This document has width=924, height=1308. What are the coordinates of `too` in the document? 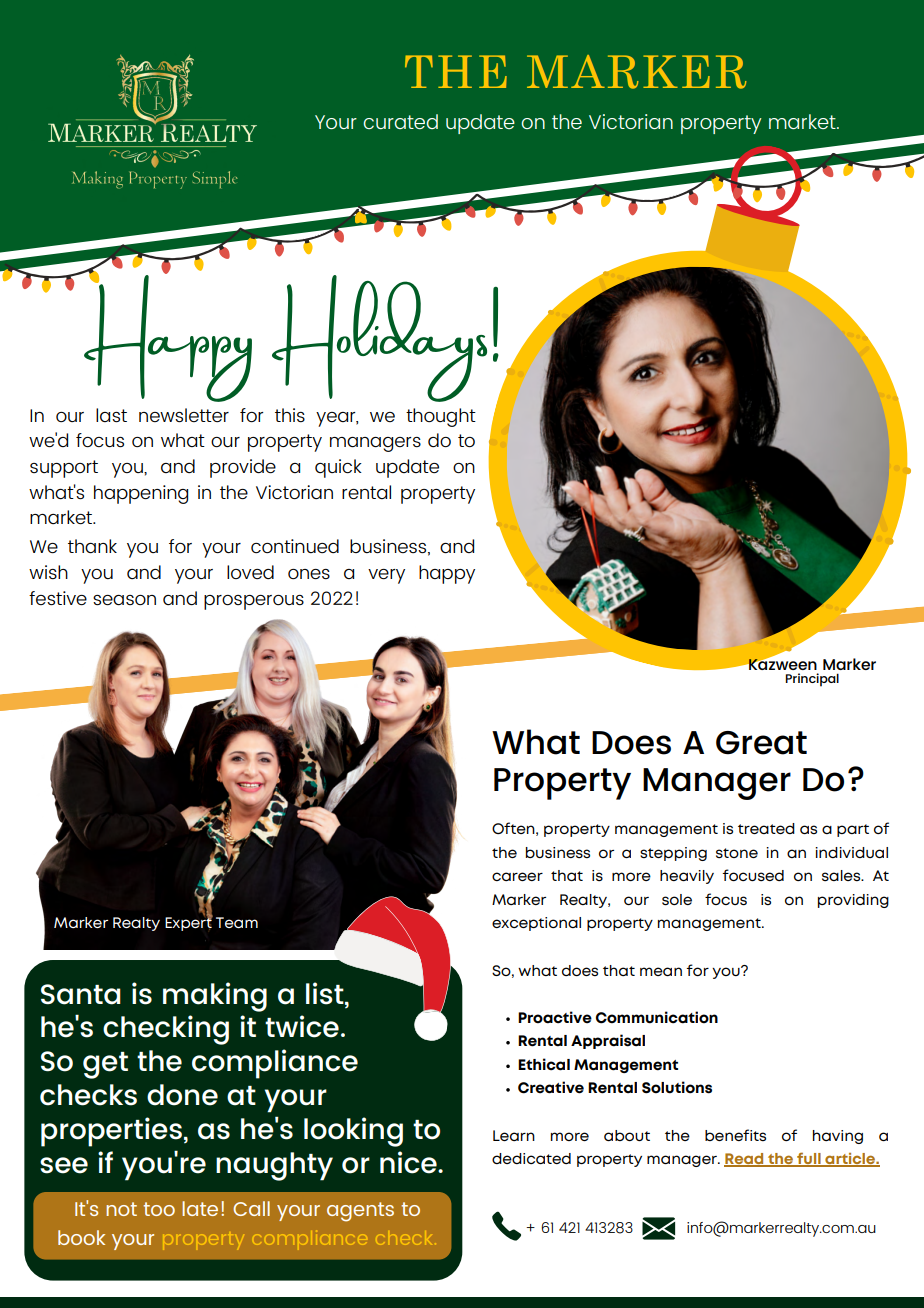 It's located at (159, 1209).
